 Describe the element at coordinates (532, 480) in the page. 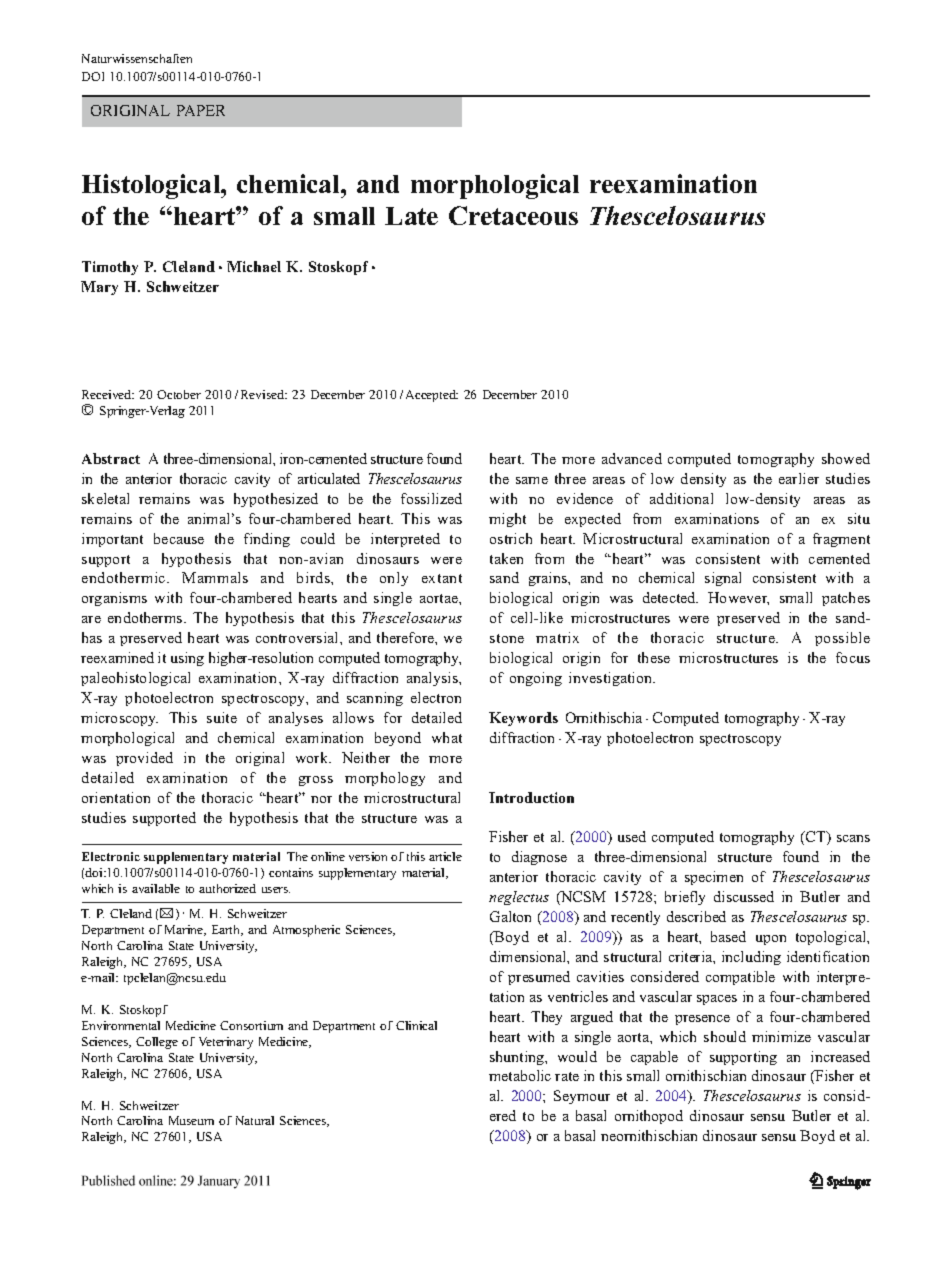

I see `same` at that location.
